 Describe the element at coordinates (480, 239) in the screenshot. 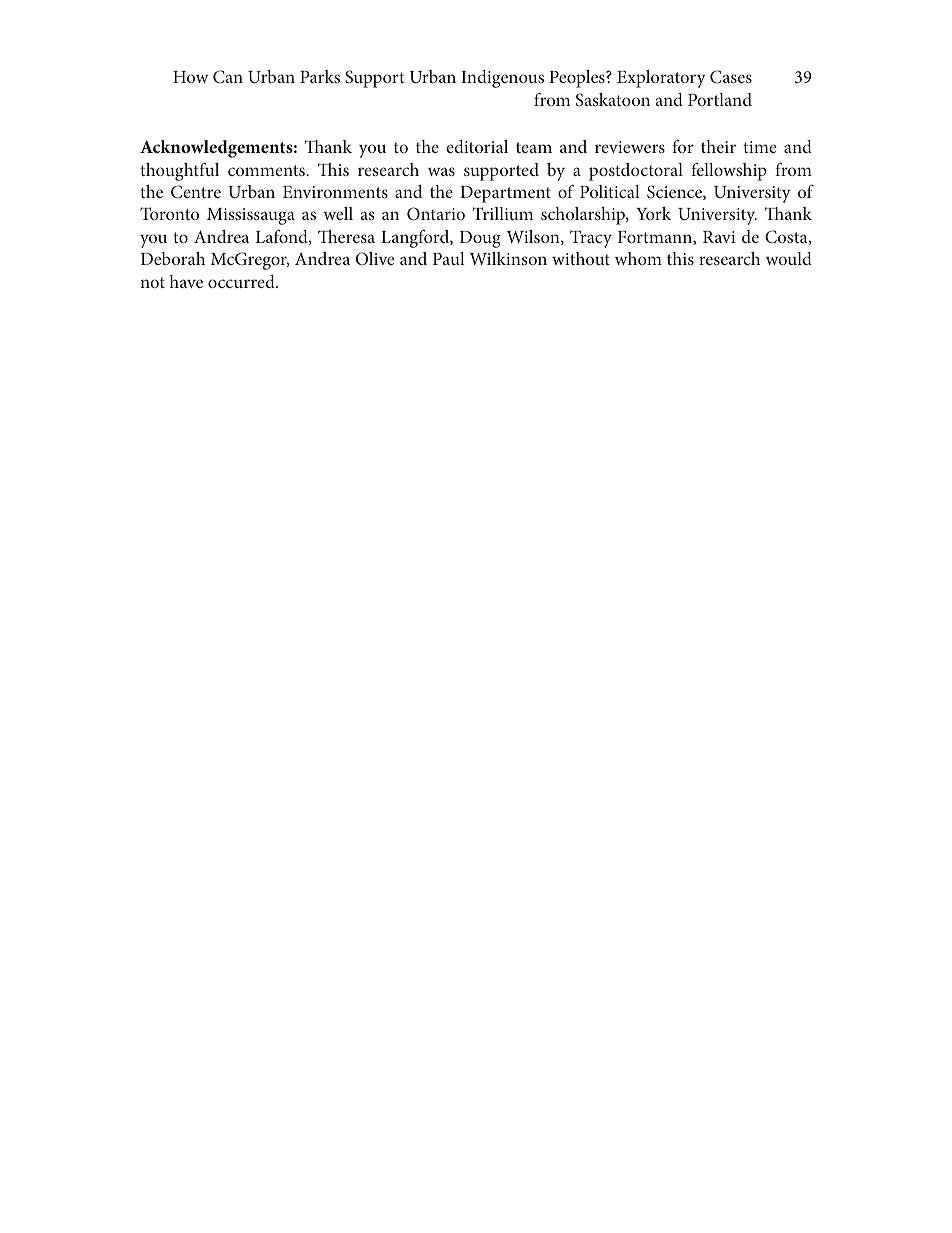

I see `Doug` at that location.
